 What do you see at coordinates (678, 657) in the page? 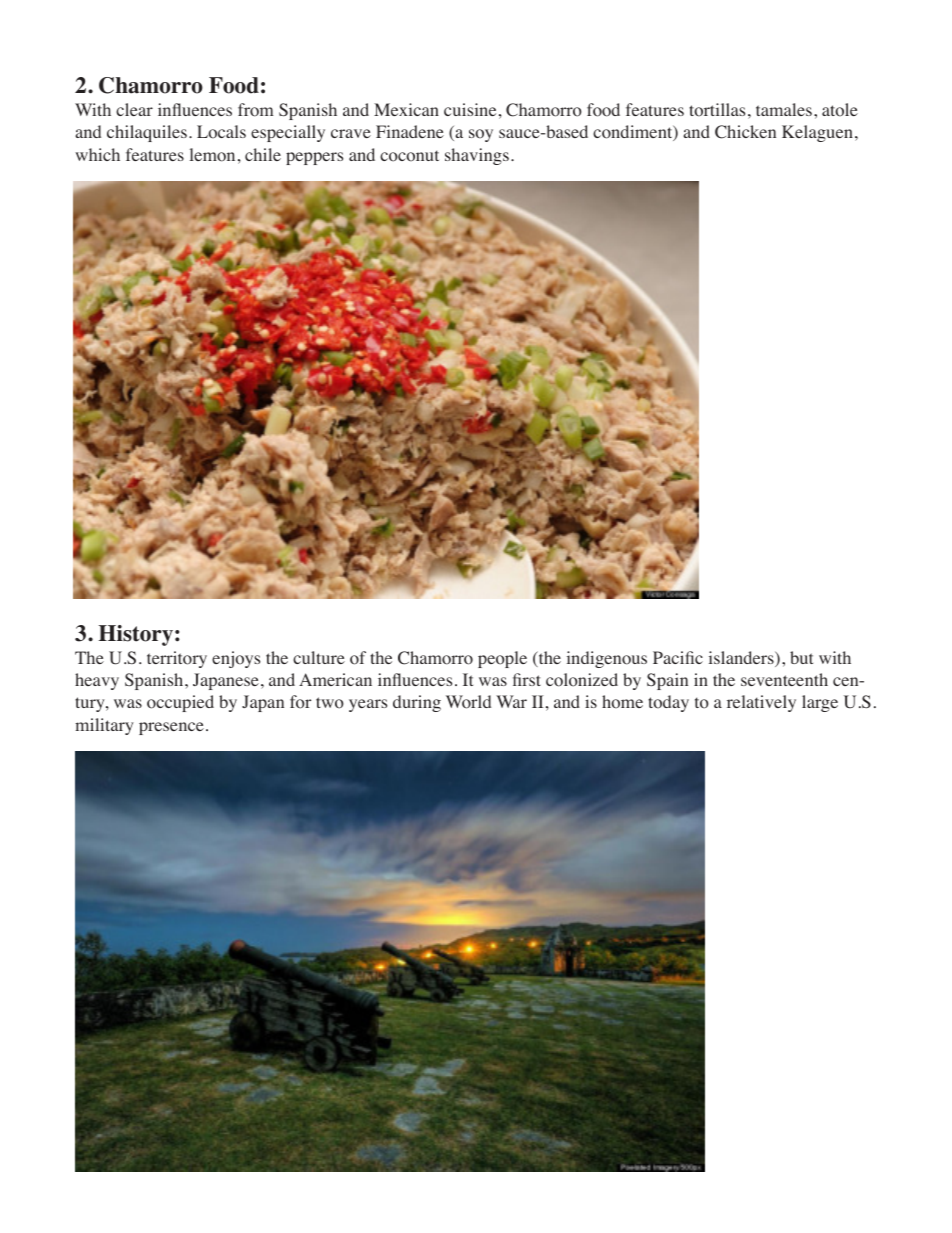
I see `Pacific` at bounding box center [678, 657].
